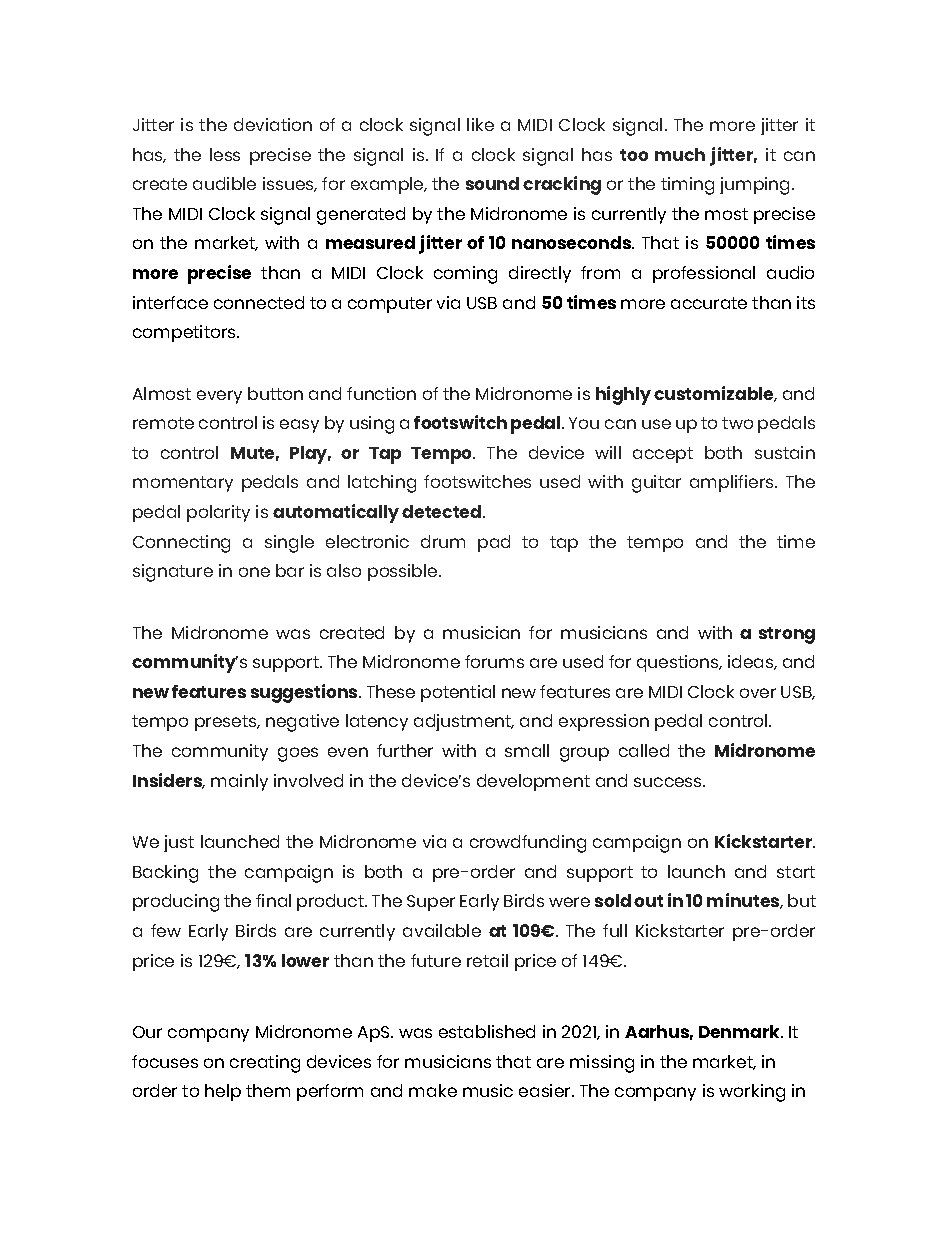 The image size is (952, 1233). I want to click on forums, so click(494, 661).
